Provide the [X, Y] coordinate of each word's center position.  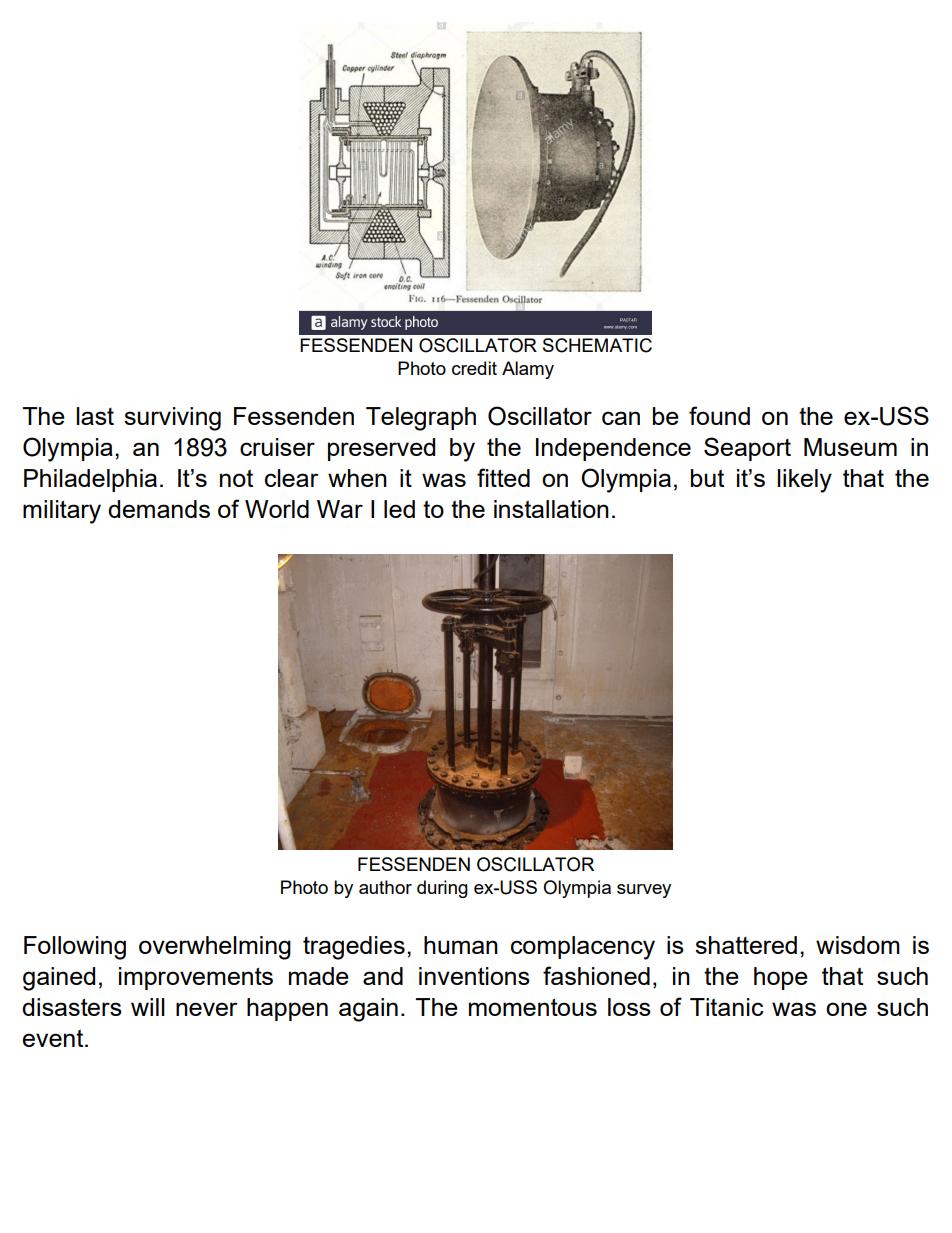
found [719, 415]
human [461, 945]
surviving [172, 419]
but [707, 478]
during [442, 889]
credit [474, 368]
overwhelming [215, 948]
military [62, 512]
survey [644, 891]
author [385, 887]
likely [805, 481]
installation [551, 509]
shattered [746, 945]
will [148, 1007]
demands [159, 509]
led [399, 509]
